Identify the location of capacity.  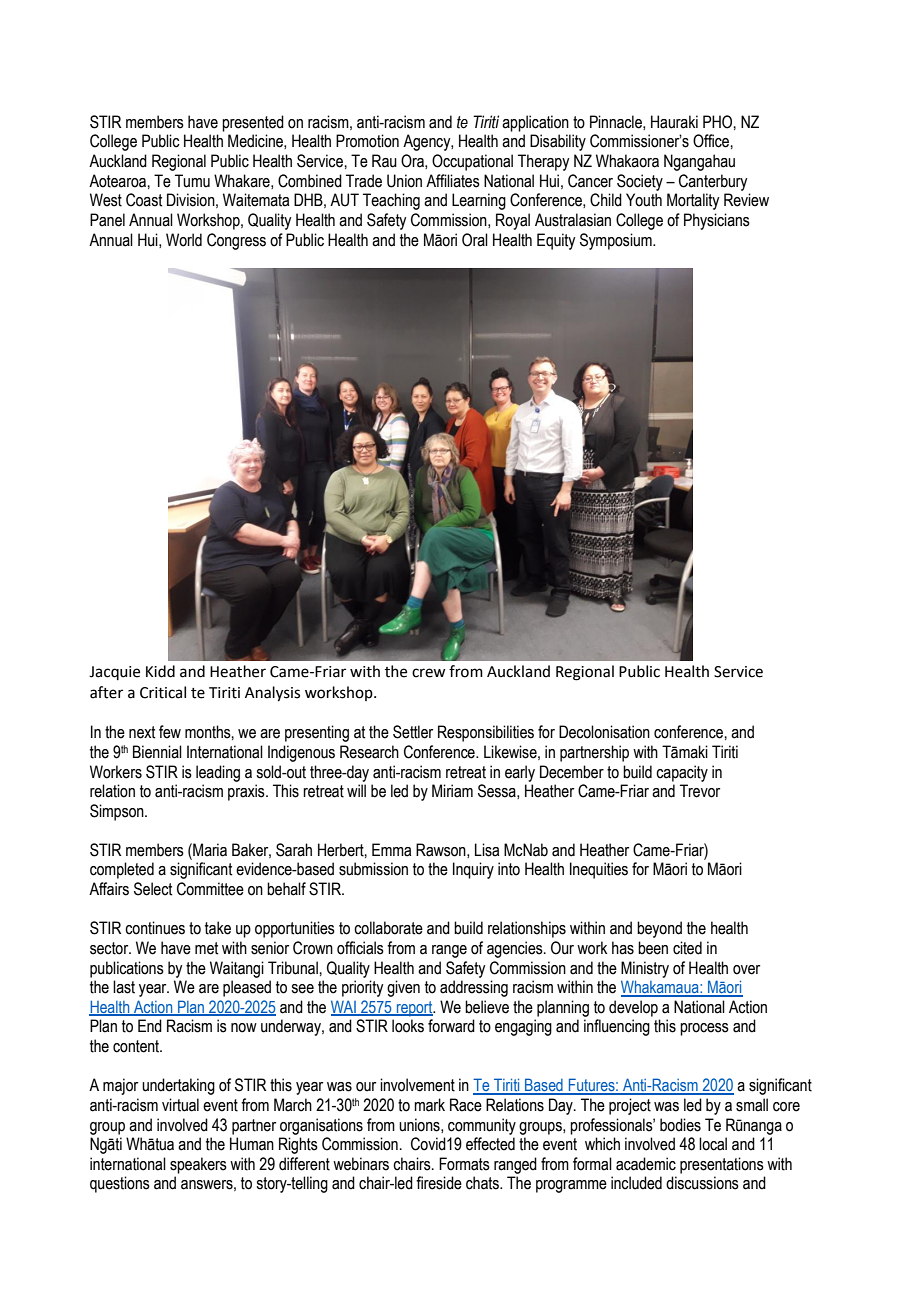
(682, 773).
